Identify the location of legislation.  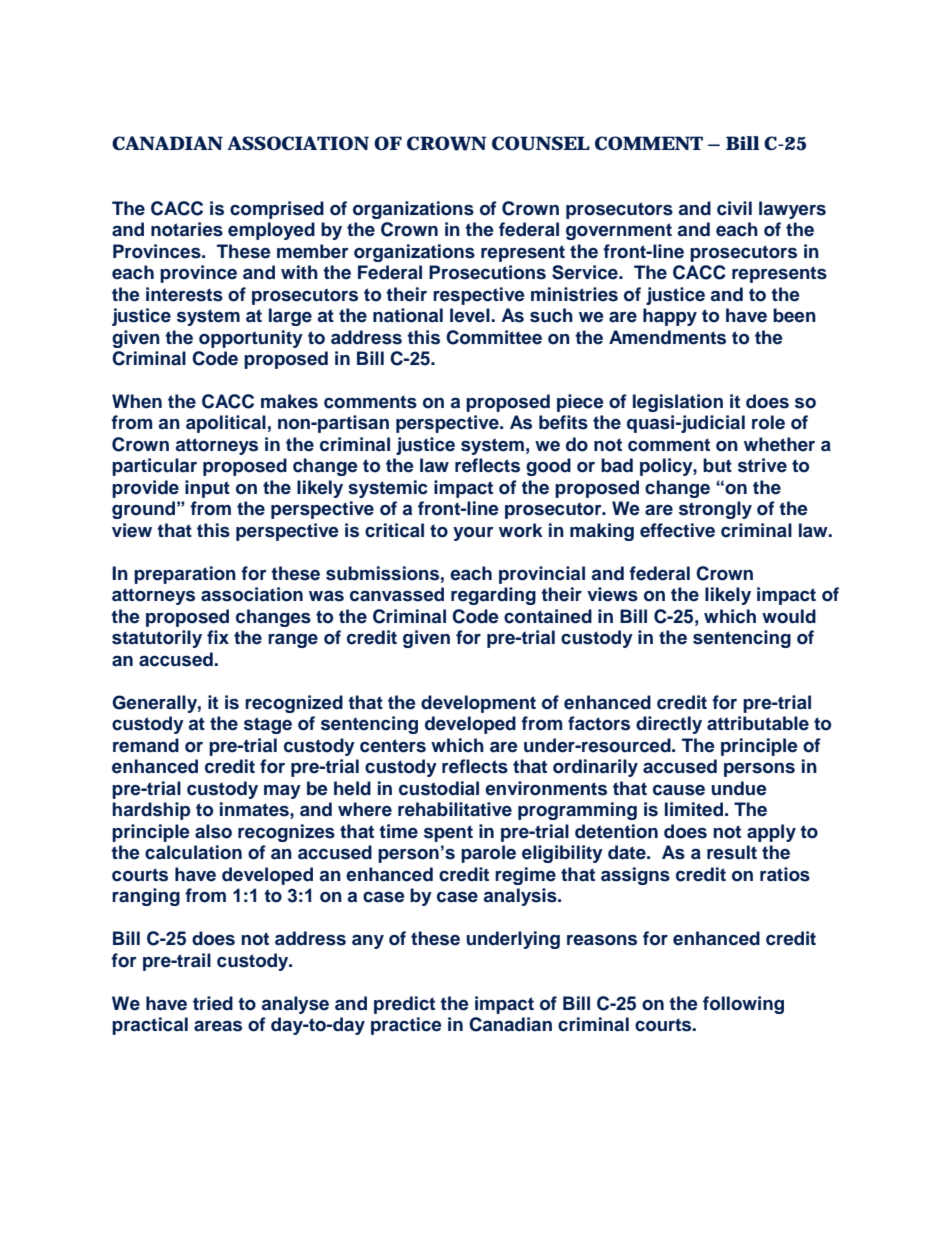
(678, 403).
